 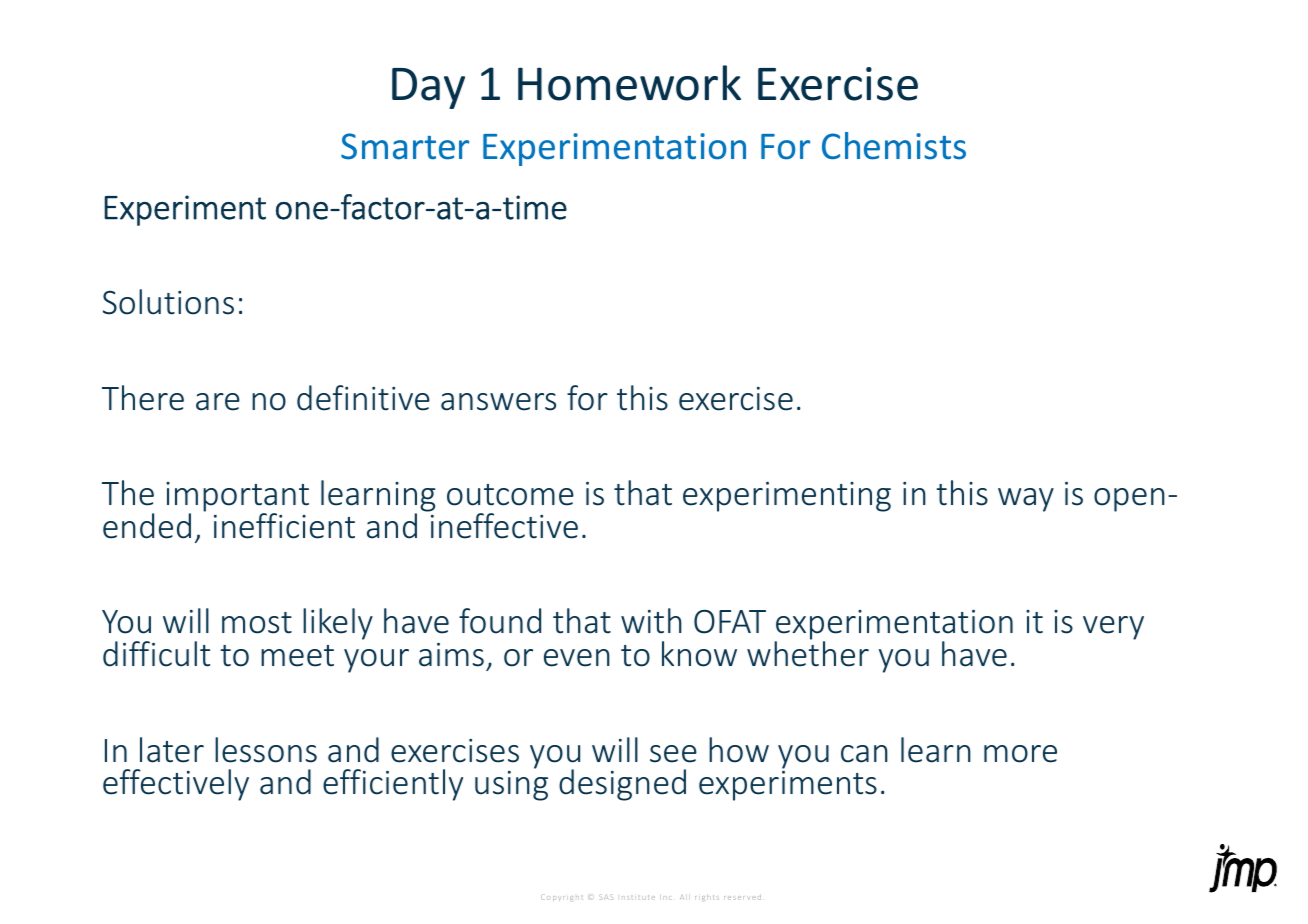 I want to click on important, so click(x=237, y=498).
